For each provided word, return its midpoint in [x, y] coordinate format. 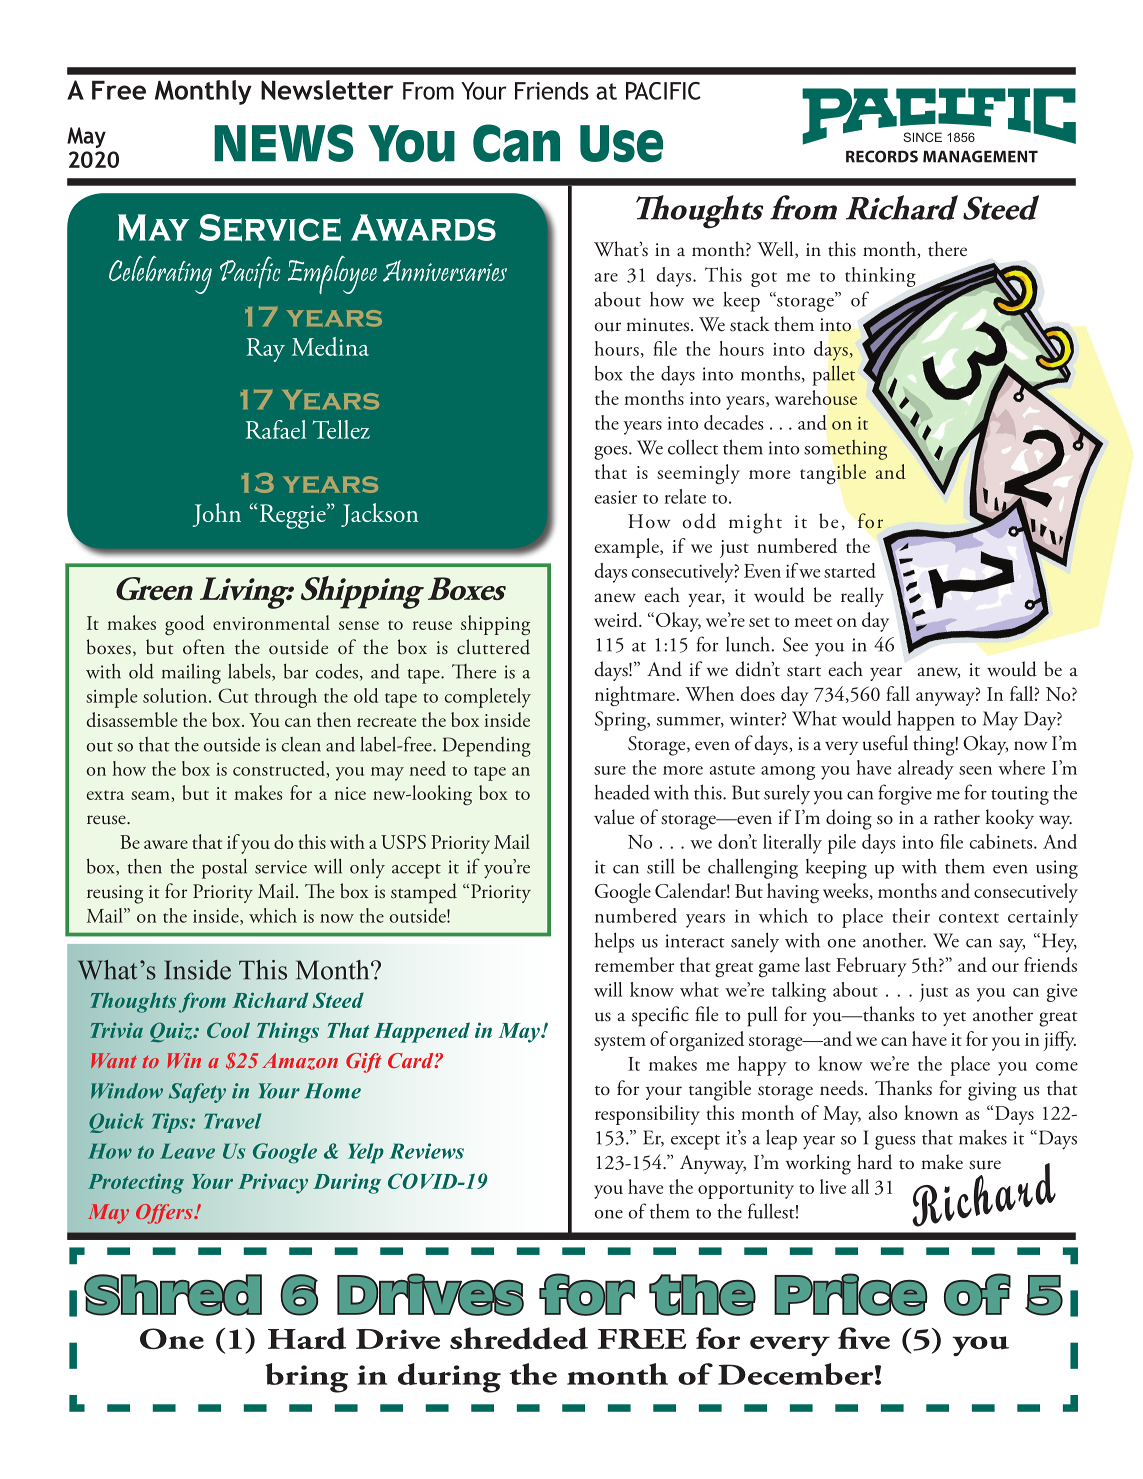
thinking [880, 277]
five [864, 1338]
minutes [657, 325]
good [185, 625]
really [862, 597]
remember [634, 964]
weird [617, 619]
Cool [228, 1030]
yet [954, 1019]
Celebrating [160, 275]
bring [307, 1378]
